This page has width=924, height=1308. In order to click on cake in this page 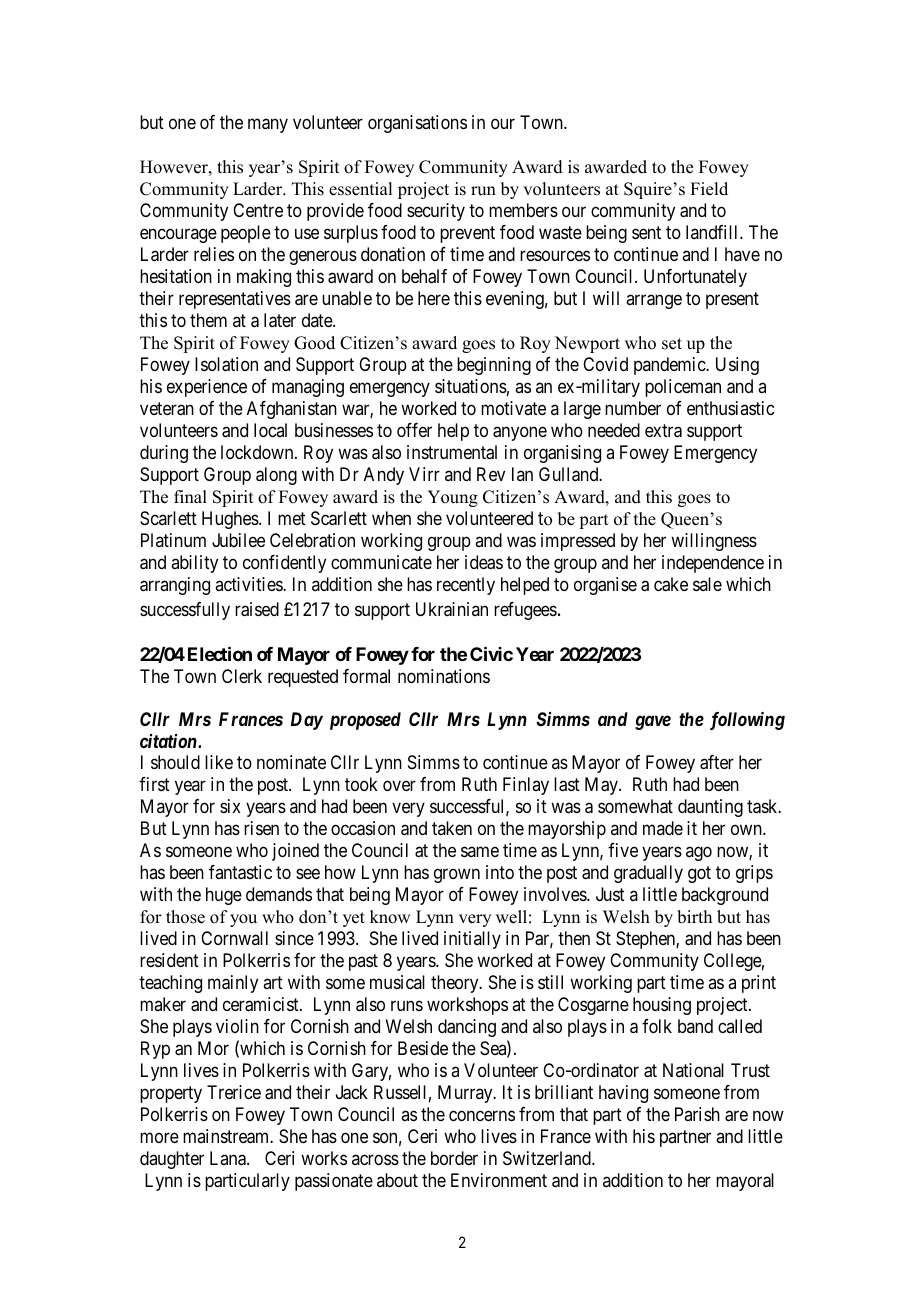, I will do `click(671, 584)`.
